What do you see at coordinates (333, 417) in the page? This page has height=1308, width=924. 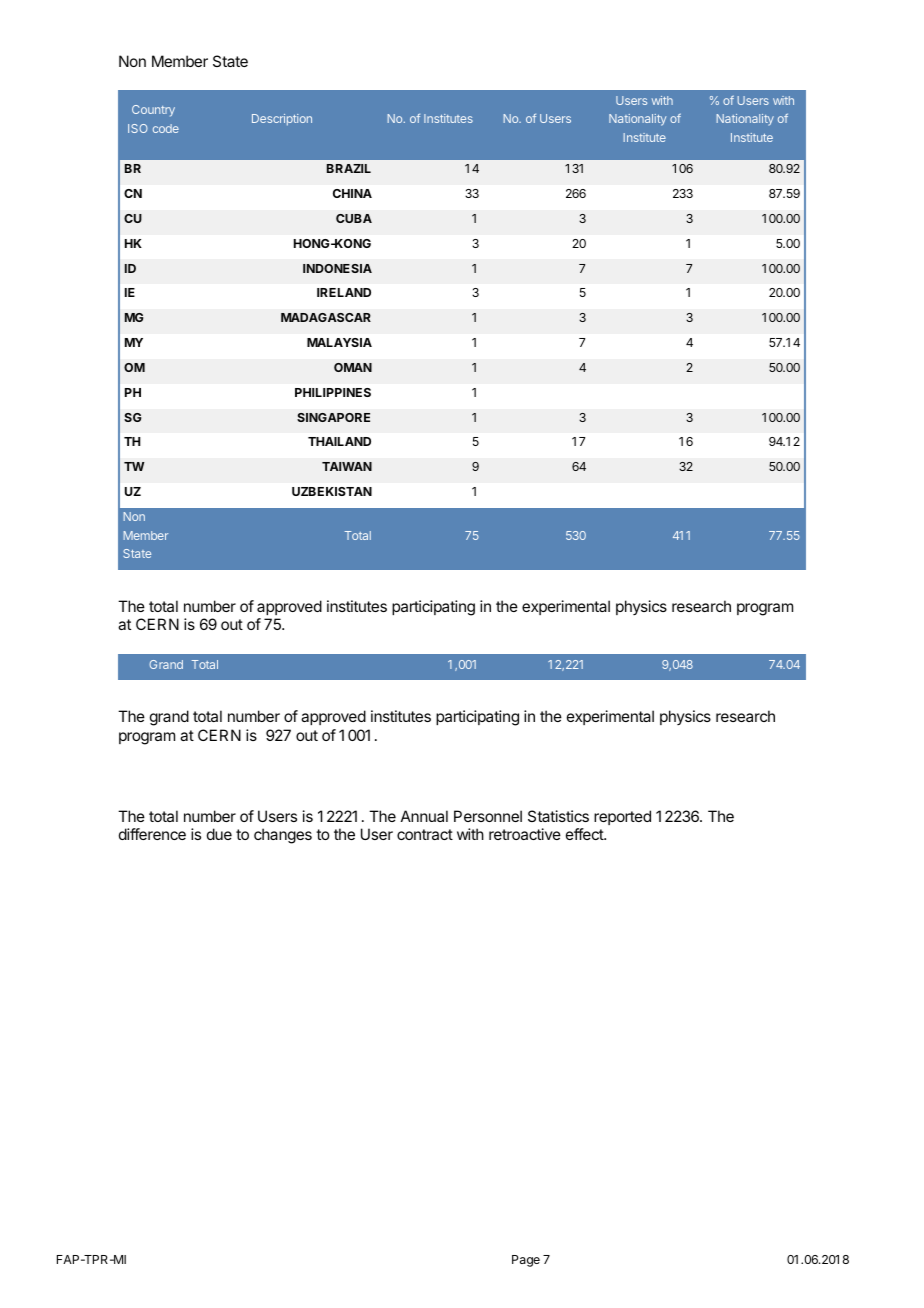 I see `SINGAPORE` at bounding box center [333, 417].
